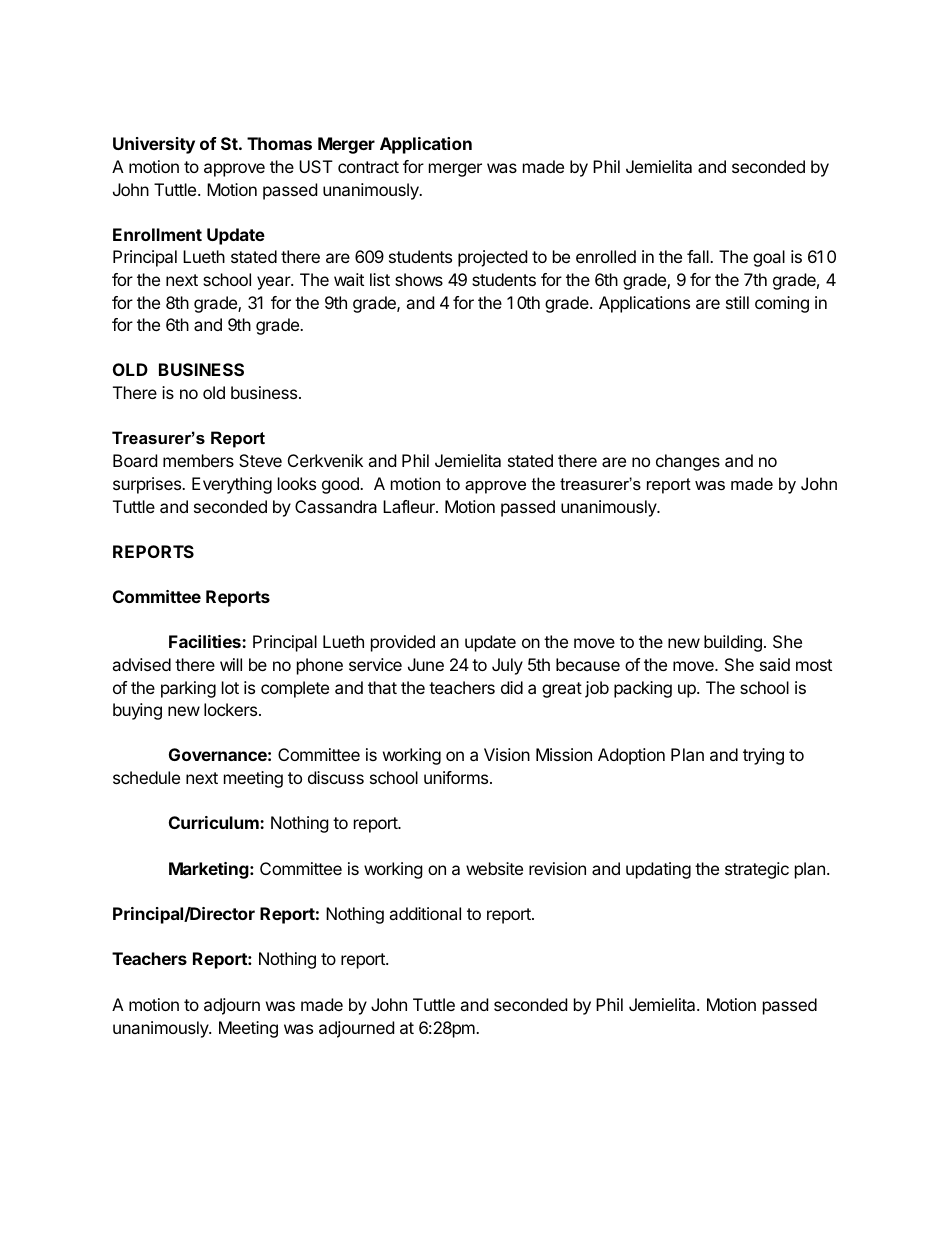  Describe the element at coordinates (274, 283) in the page. I see `year` at that location.
